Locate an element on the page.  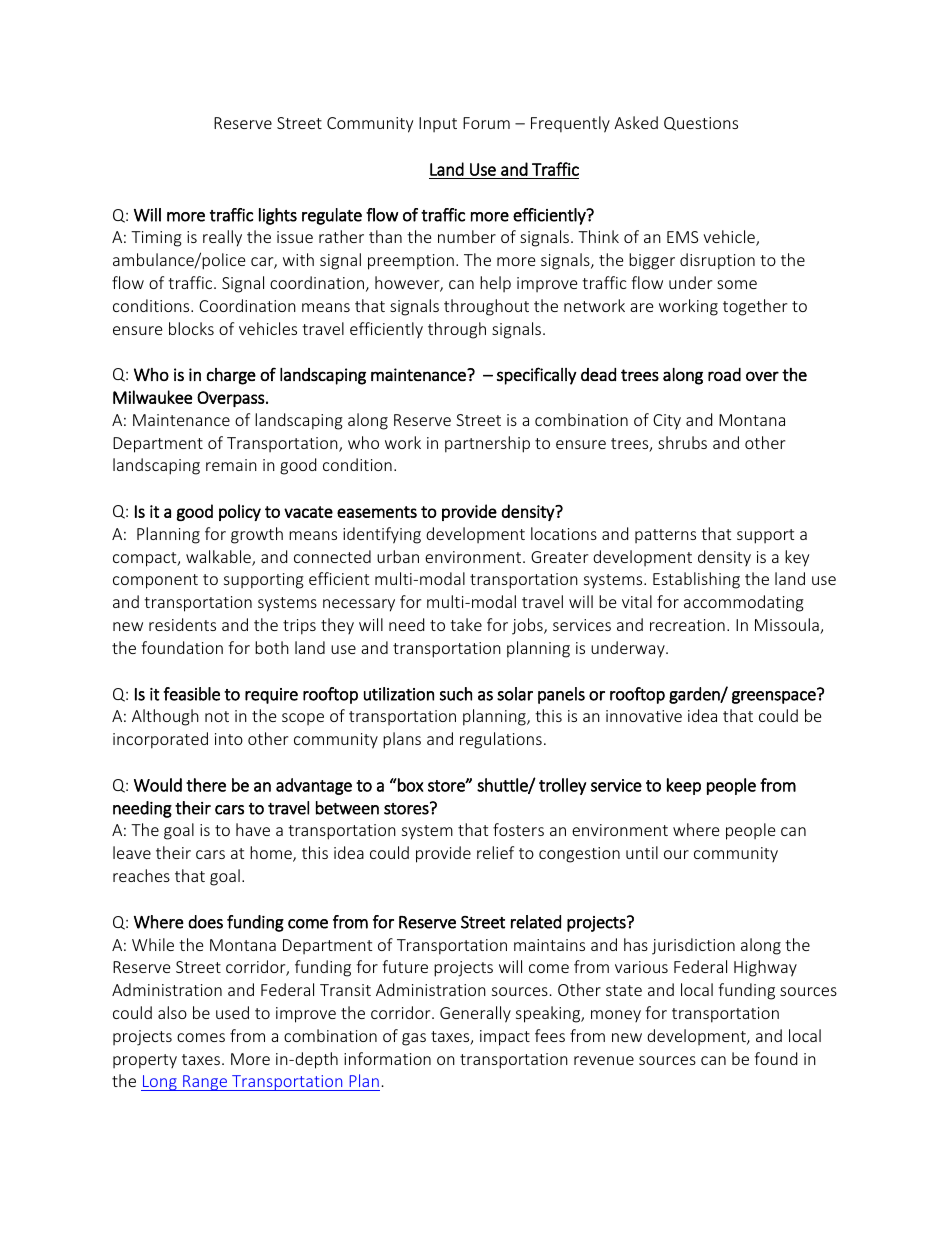
Range is located at coordinates (205, 1083).
